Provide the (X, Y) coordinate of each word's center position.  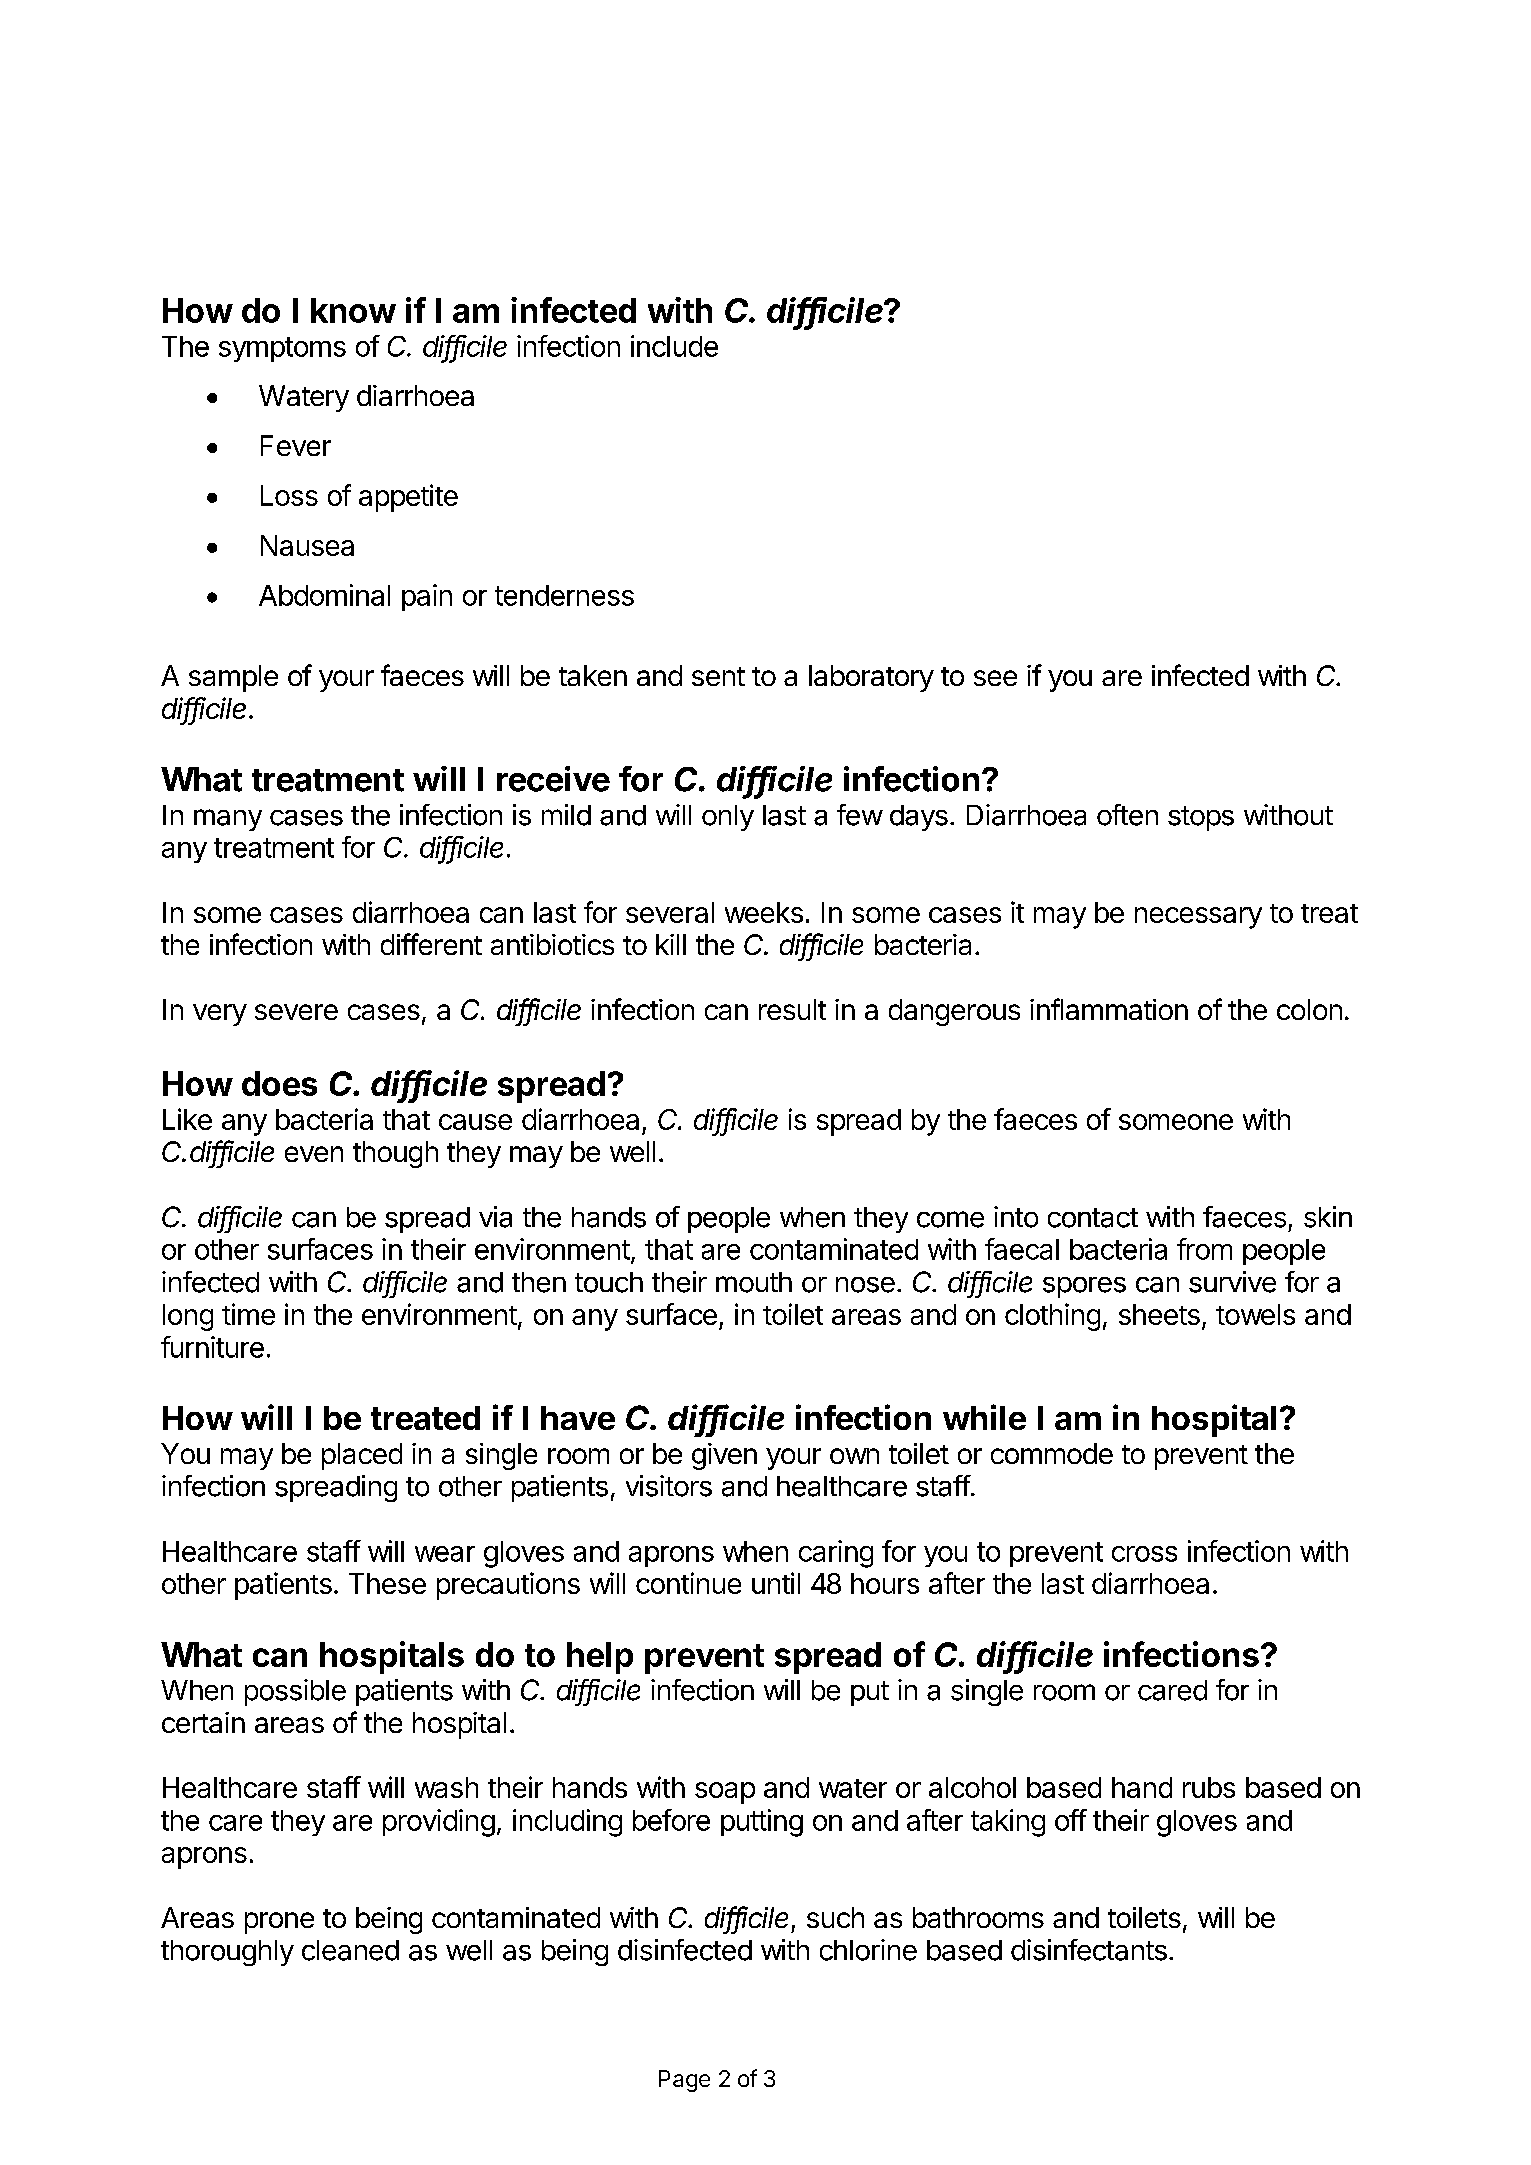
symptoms (282, 349)
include (674, 346)
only (728, 818)
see (995, 678)
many (228, 820)
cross (1144, 1554)
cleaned (350, 1950)
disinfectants (1089, 1950)
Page (684, 2081)
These (387, 1583)
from (1204, 1249)
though (395, 1154)
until (776, 1583)
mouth (754, 1282)
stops (1201, 818)
